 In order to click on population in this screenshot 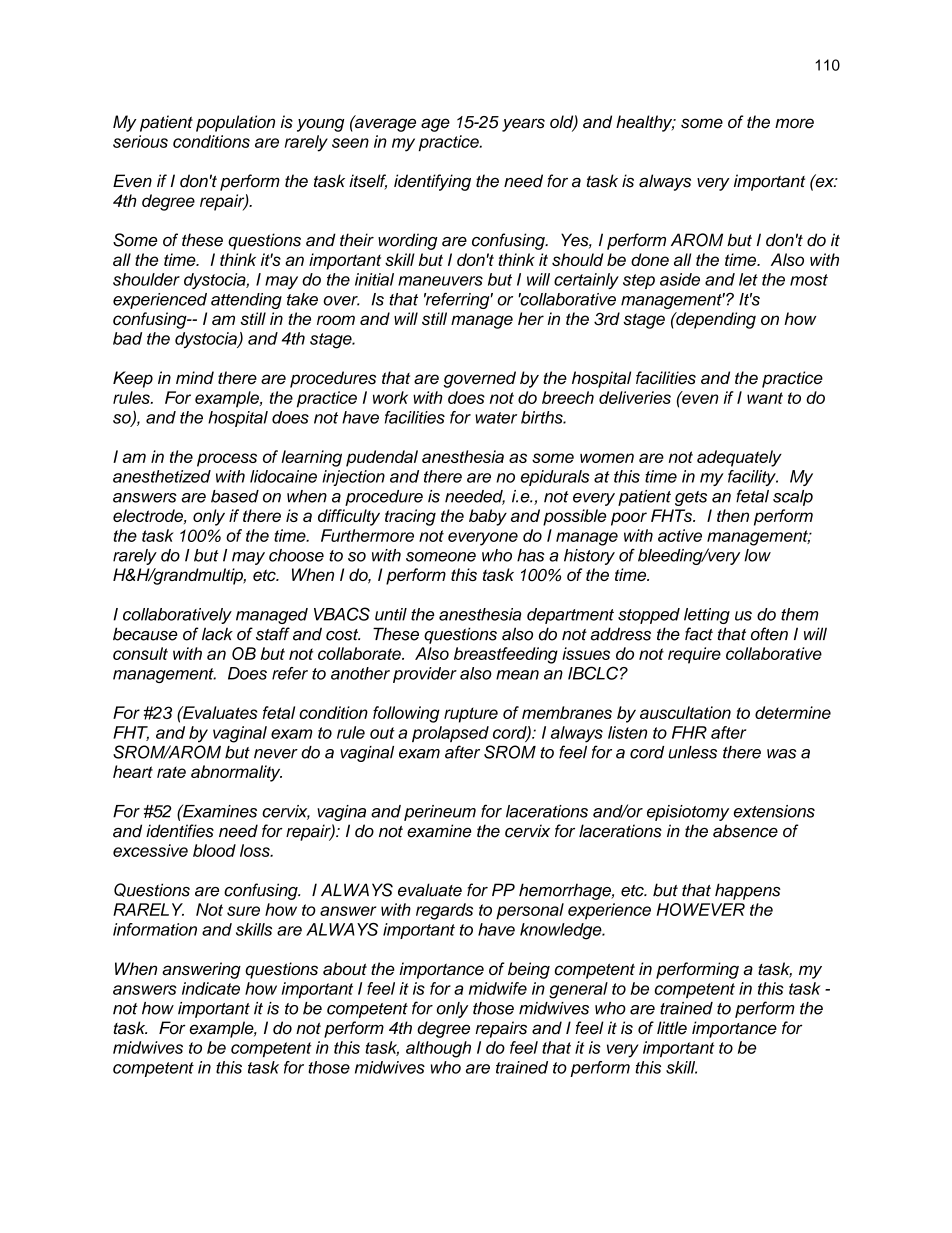, I will do `click(235, 123)`.
